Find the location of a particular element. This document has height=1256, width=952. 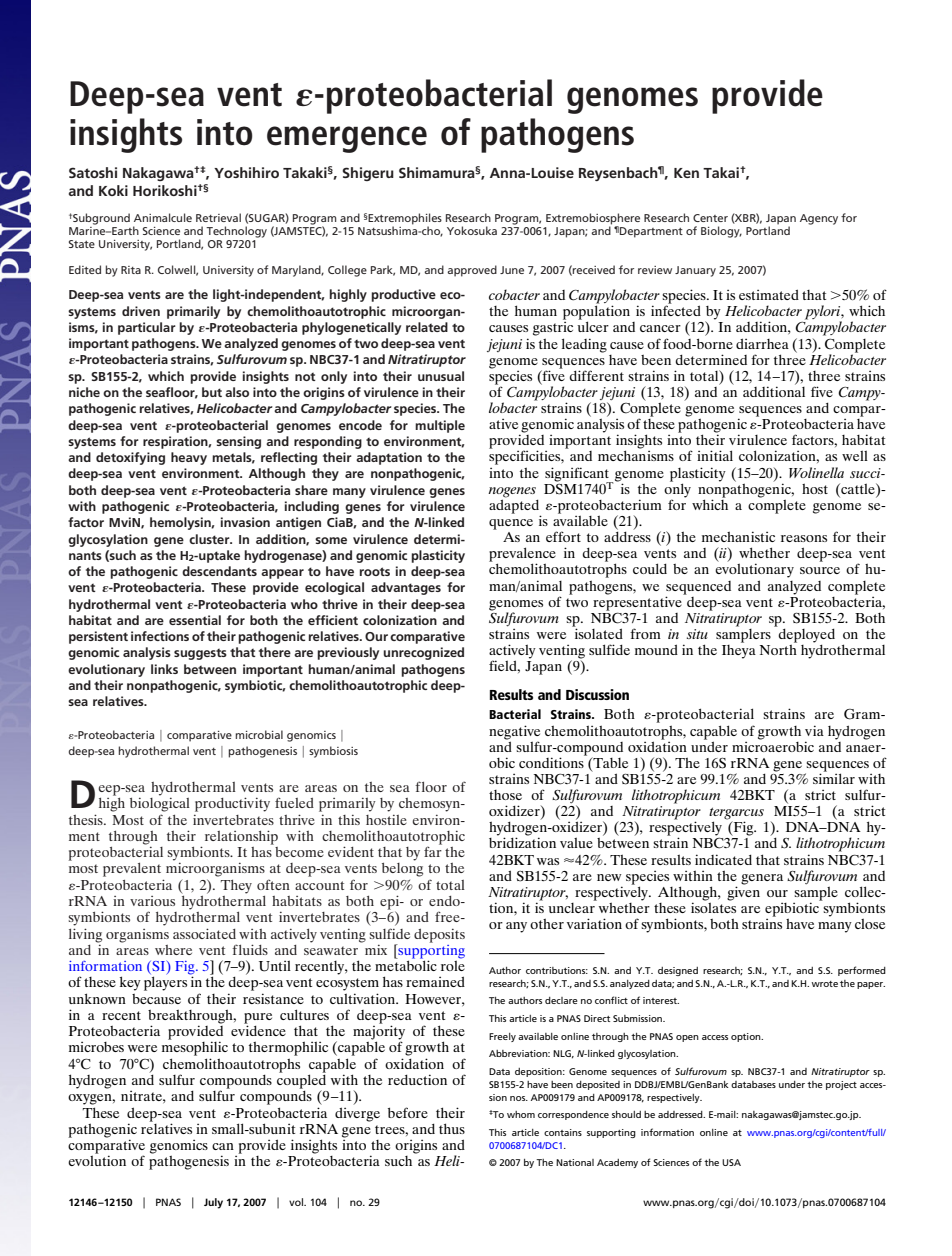

unrecognized is located at coordinates (423, 653).
